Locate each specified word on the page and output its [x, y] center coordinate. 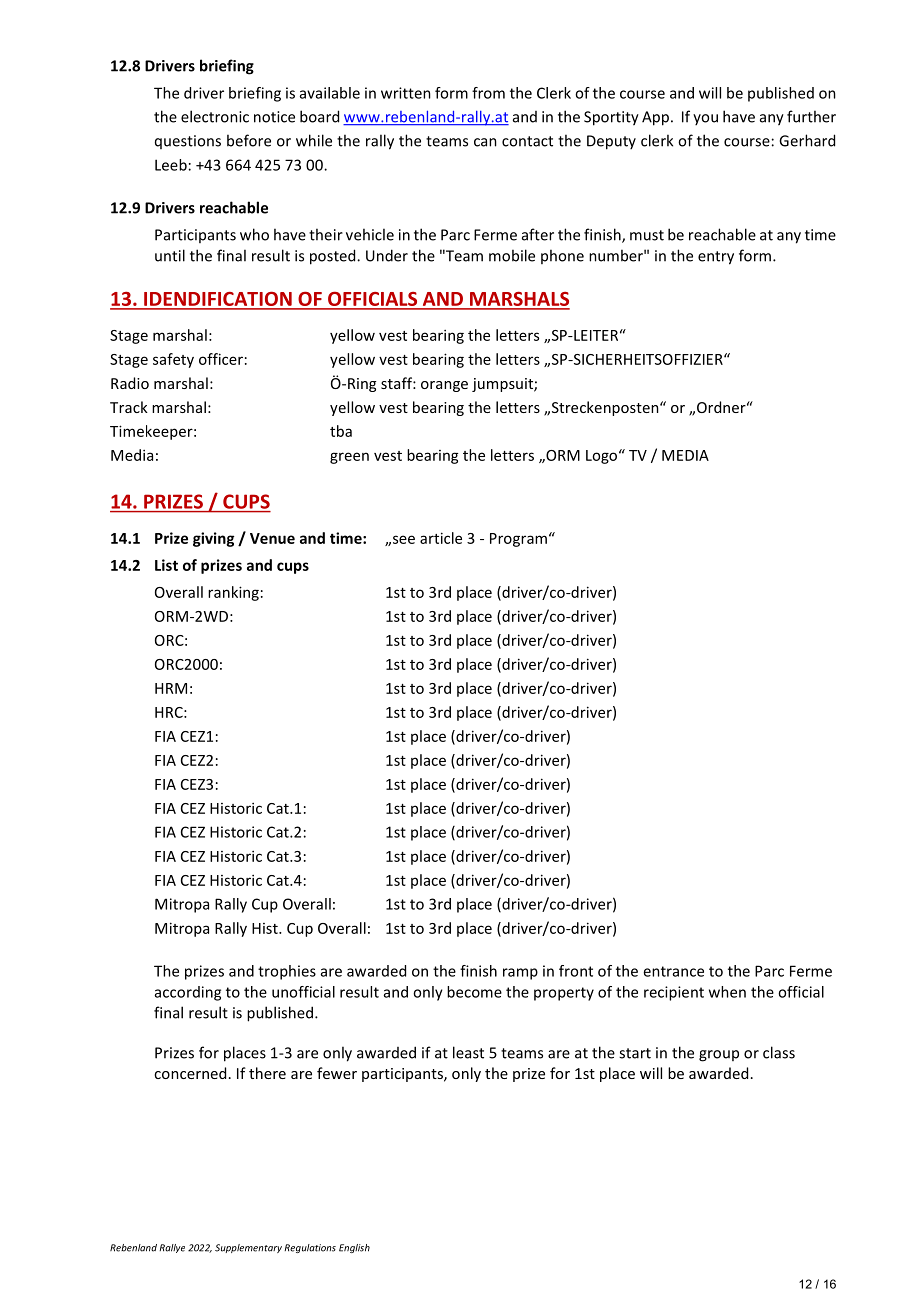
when [727, 992]
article [441, 538]
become [474, 992]
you [705, 119]
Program [518, 540]
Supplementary [248, 1248]
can [485, 142]
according [188, 993]
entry [716, 258]
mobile [512, 255]
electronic [215, 116]
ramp [520, 974]
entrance [673, 971]
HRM [171, 688]
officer [221, 359]
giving [213, 539]
